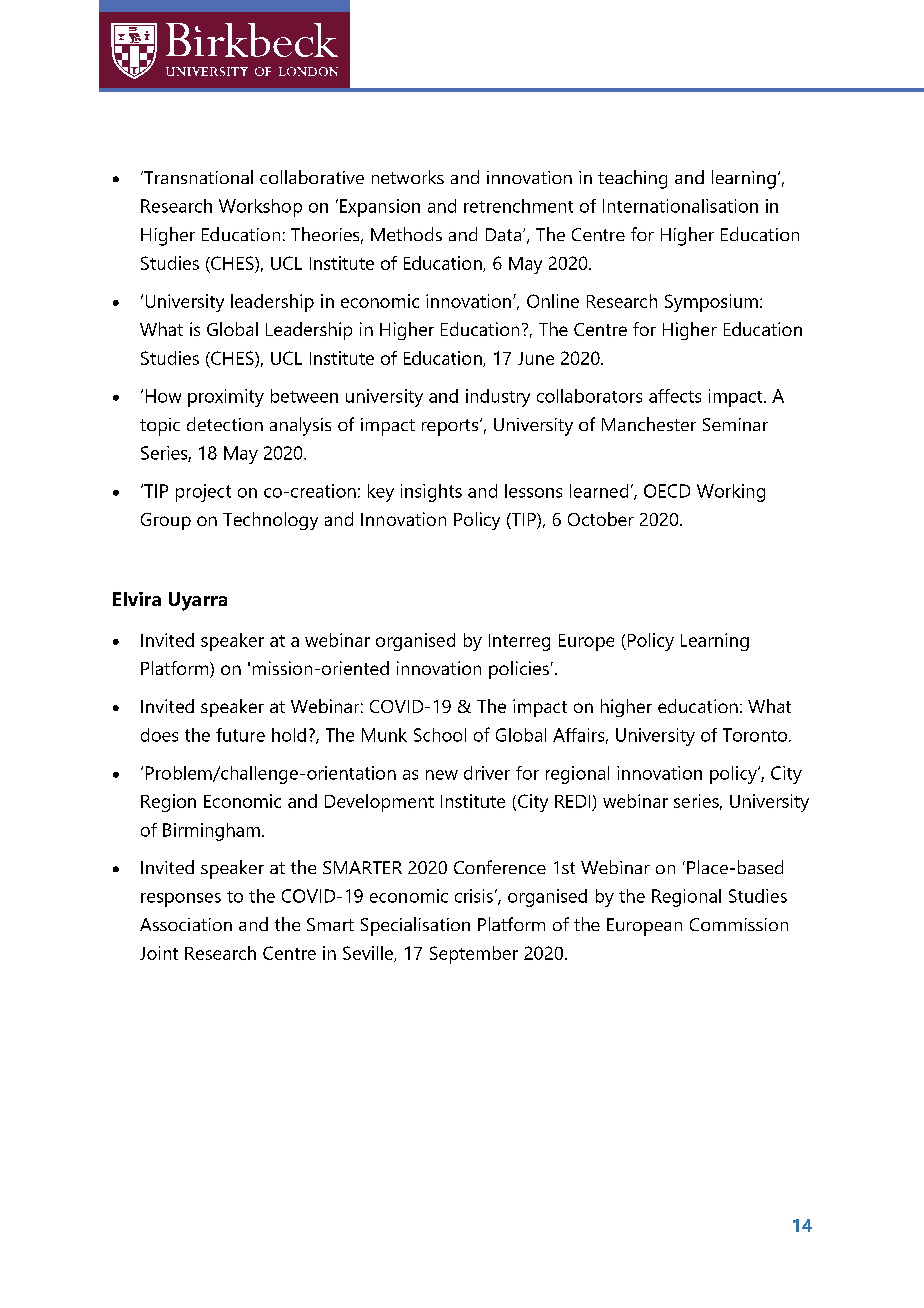 This page has height=1308, width=924. Describe the element at coordinates (166, 521) in the page. I see `Group` at that location.
